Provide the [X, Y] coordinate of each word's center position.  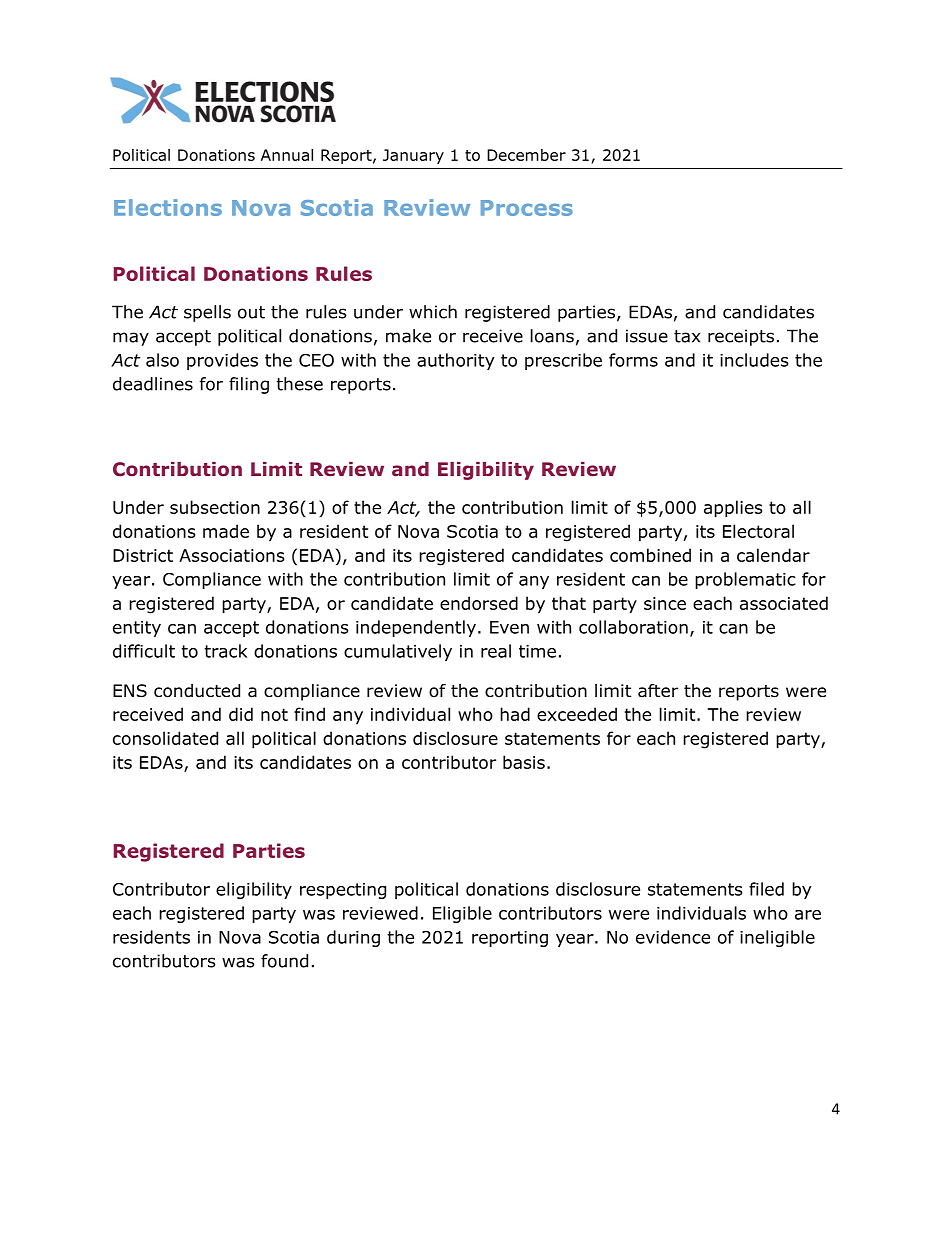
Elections [168, 207]
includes [754, 360]
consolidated [165, 738]
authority [456, 361]
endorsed [479, 603]
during [353, 938]
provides [222, 361]
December [526, 155]
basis [524, 762]
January [413, 156]
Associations [231, 555]
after [658, 691]
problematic [745, 580]
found [284, 961]
